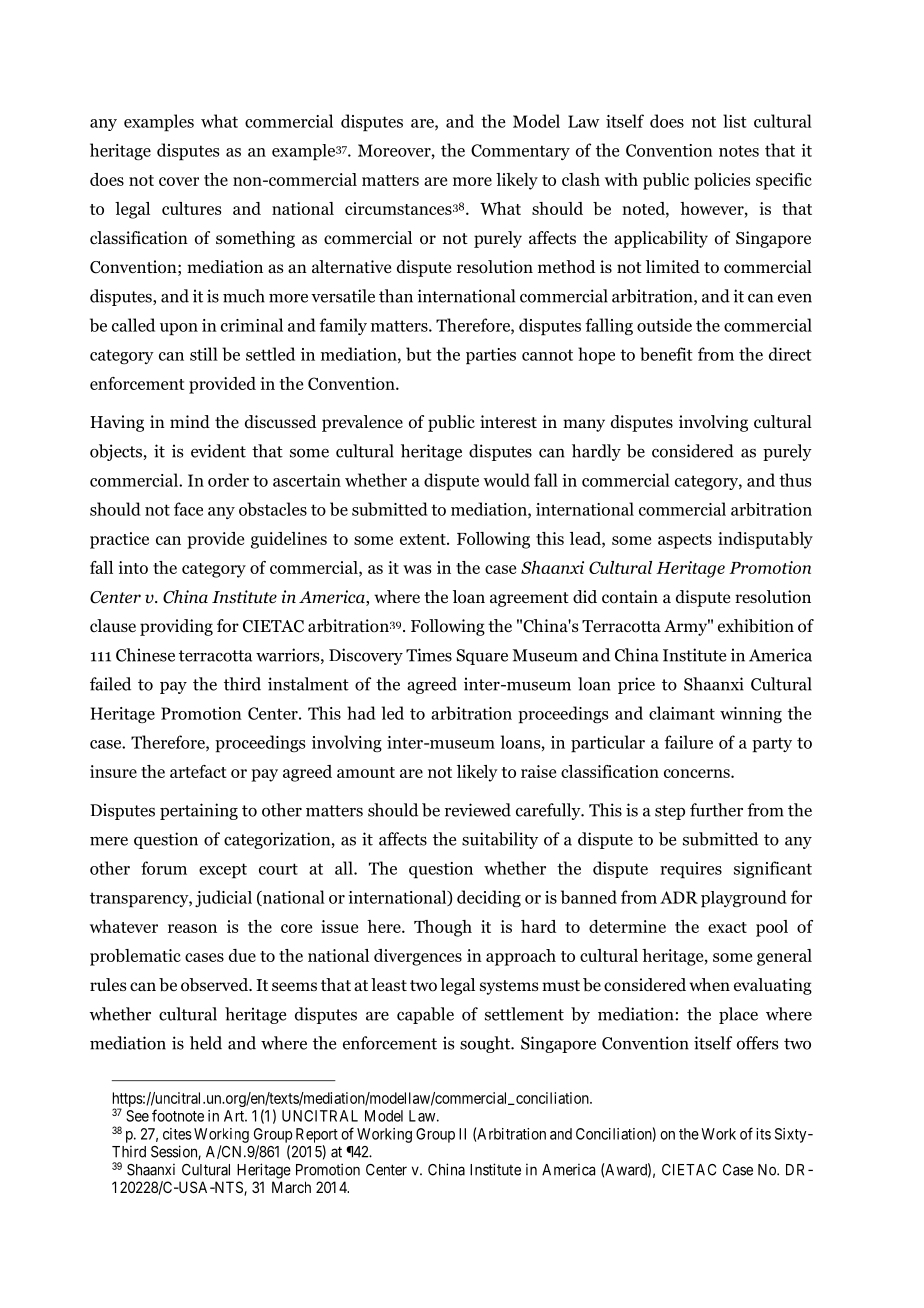  Describe the element at coordinates (177, 1134) in the page. I see `cites` at that location.
